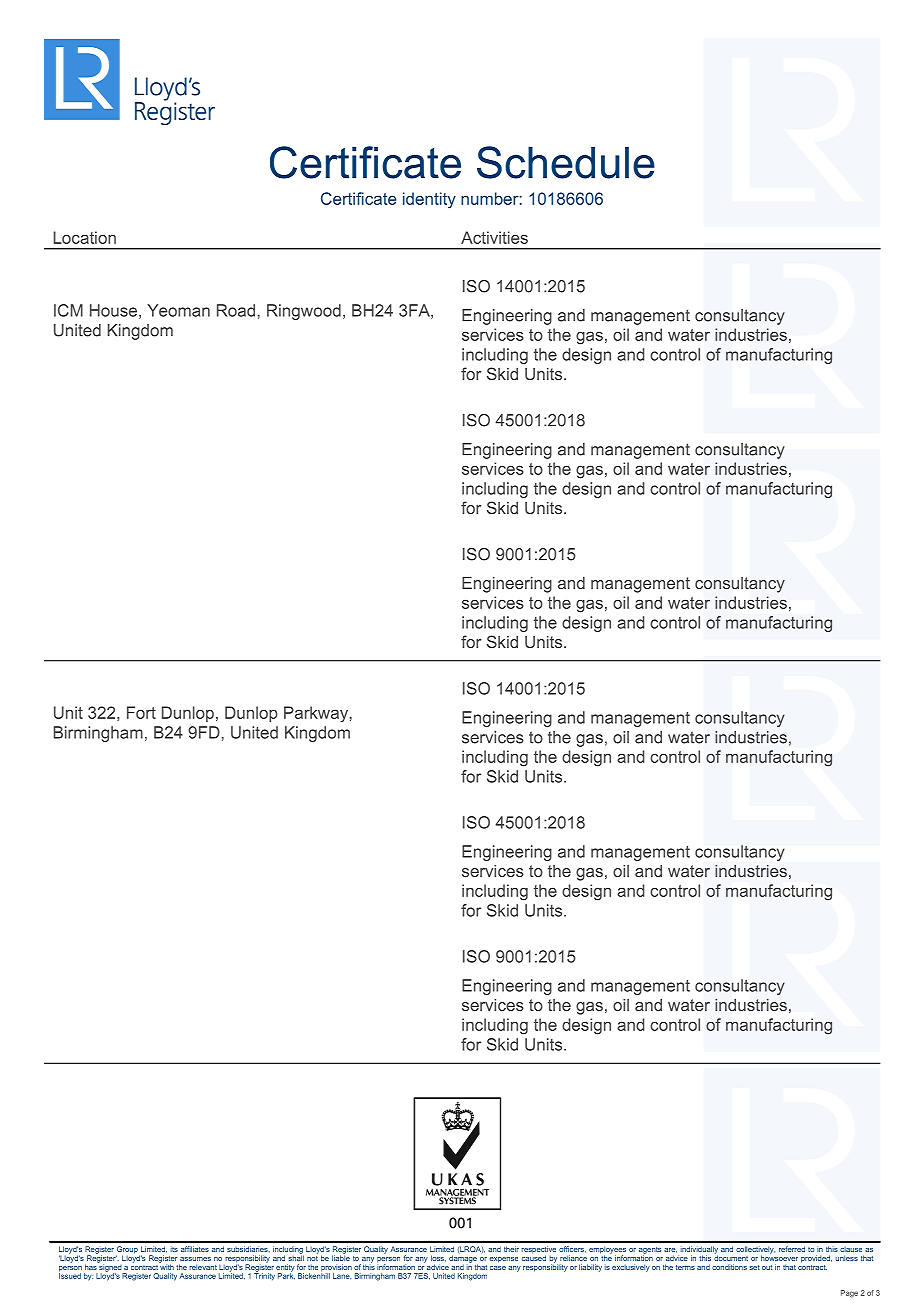 Image resolution: width=924 pixels, height=1308 pixels. Describe the element at coordinates (195, 1249) in the image. I see `affiliates` at that location.
